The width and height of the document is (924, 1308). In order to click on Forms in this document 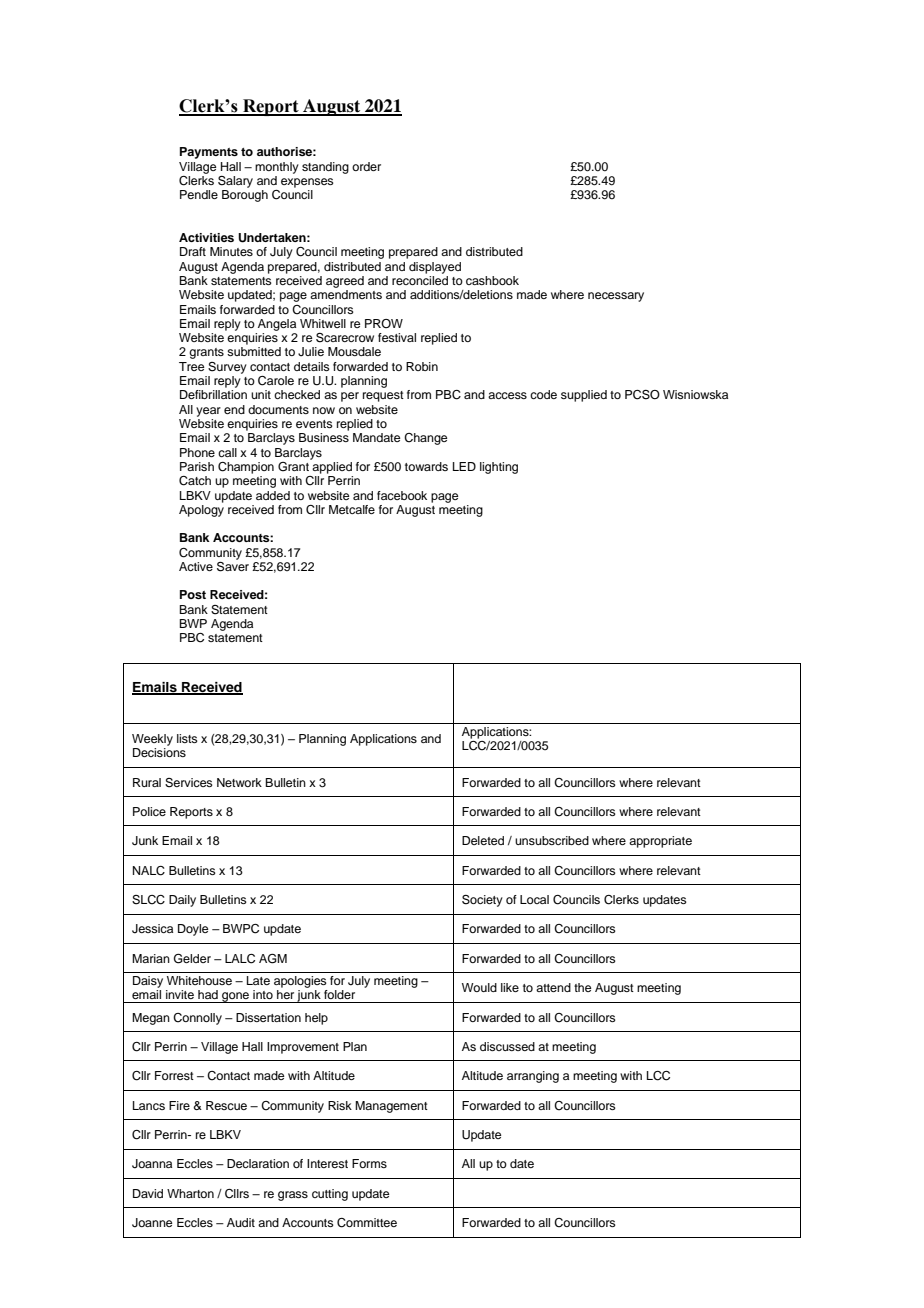, I will do `click(369, 1163)`.
